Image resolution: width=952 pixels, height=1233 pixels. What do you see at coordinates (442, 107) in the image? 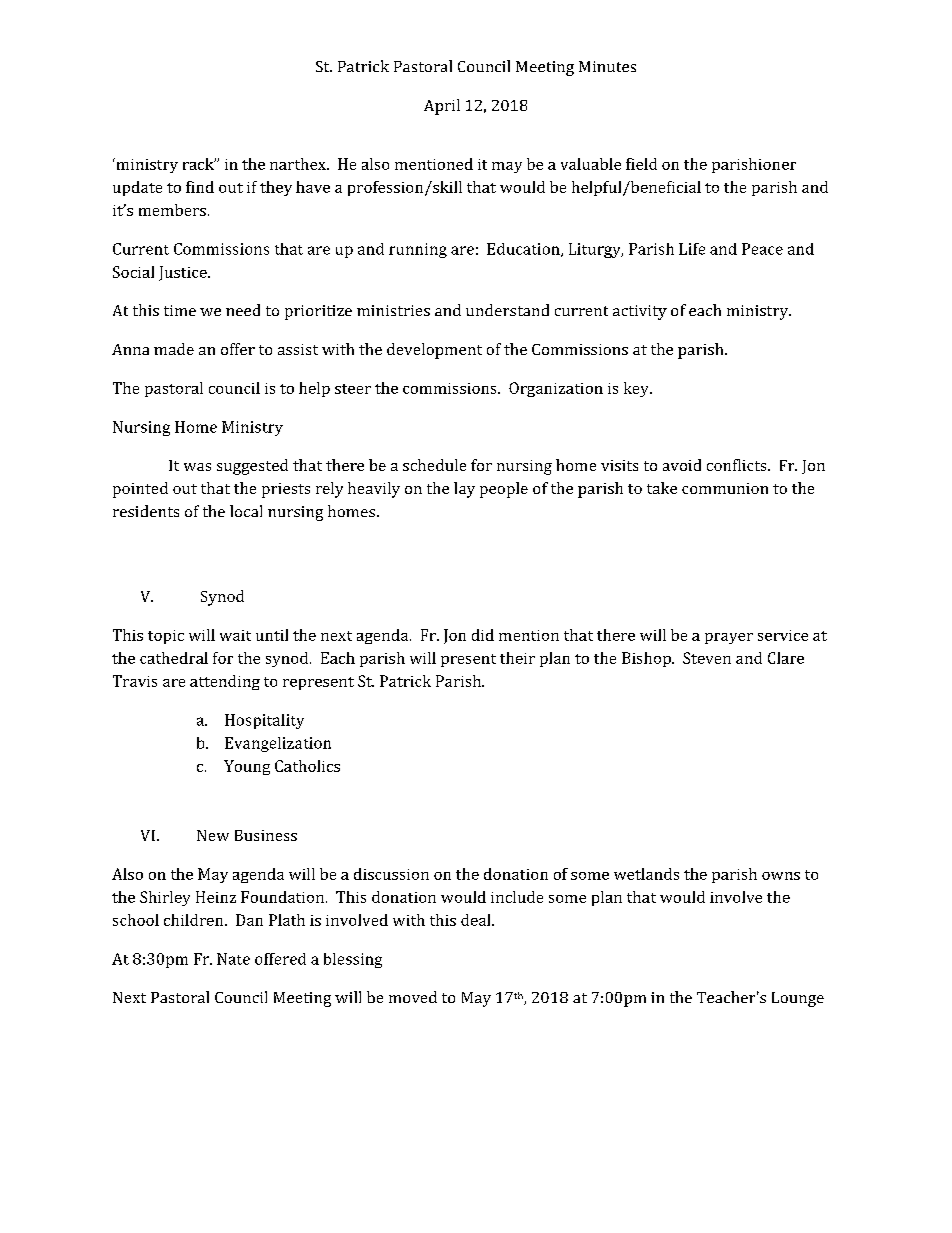
I see `April` at bounding box center [442, 107].
